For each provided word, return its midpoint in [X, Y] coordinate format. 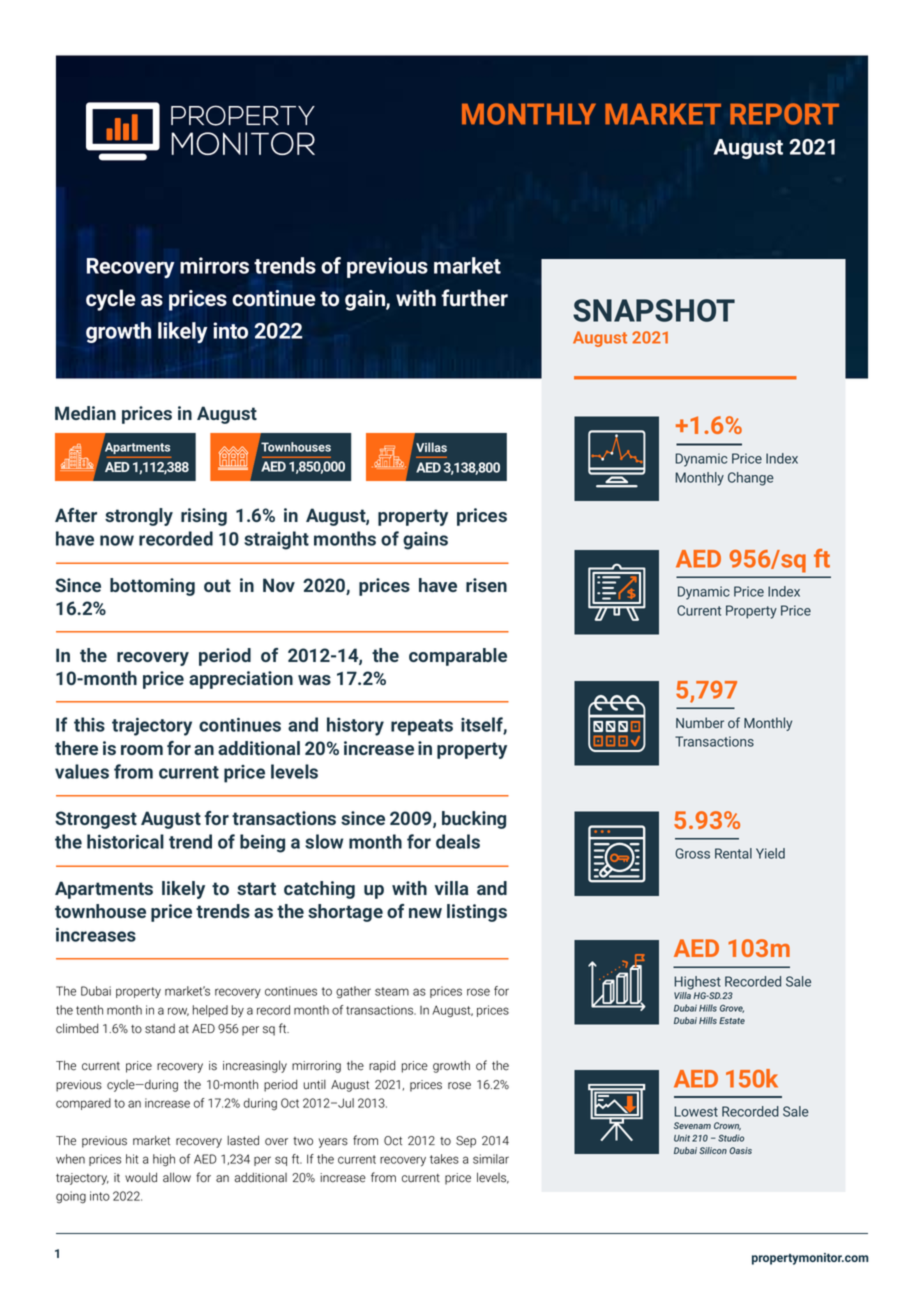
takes [444, 1159]
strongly [139, 517]
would [141, 1177]
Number [700, 722]
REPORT [784, 114]
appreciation [241, 680]
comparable [458, 657]
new [425, 913]
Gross [692, 853]
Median [85, 413]
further [474, 298]
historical [125, 841]
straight [276, 540]
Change [751, 479]
